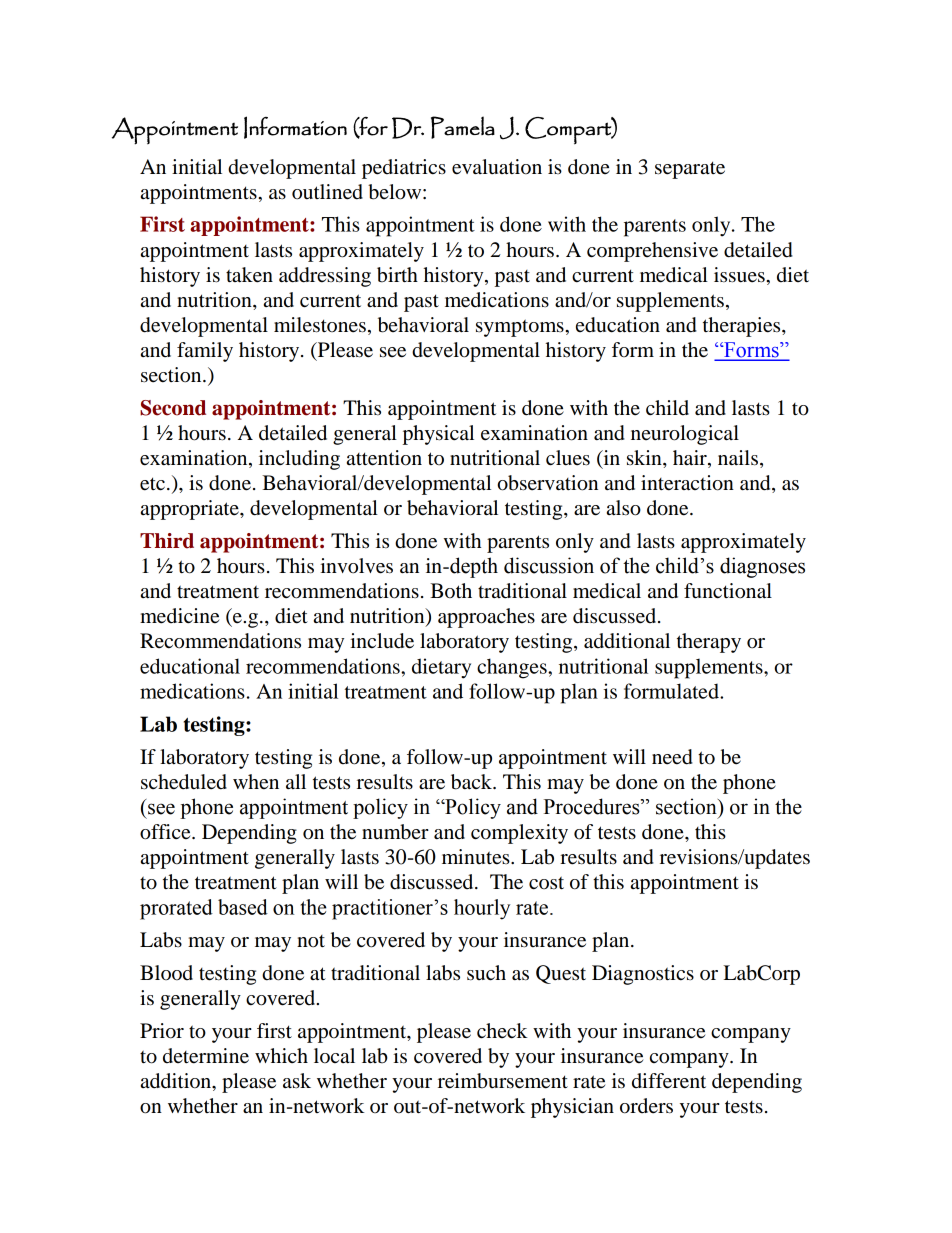 Image resolution: width=952 pixels, height=1233 pixels. I want to click on reimbursement, so click(503, 1081).
